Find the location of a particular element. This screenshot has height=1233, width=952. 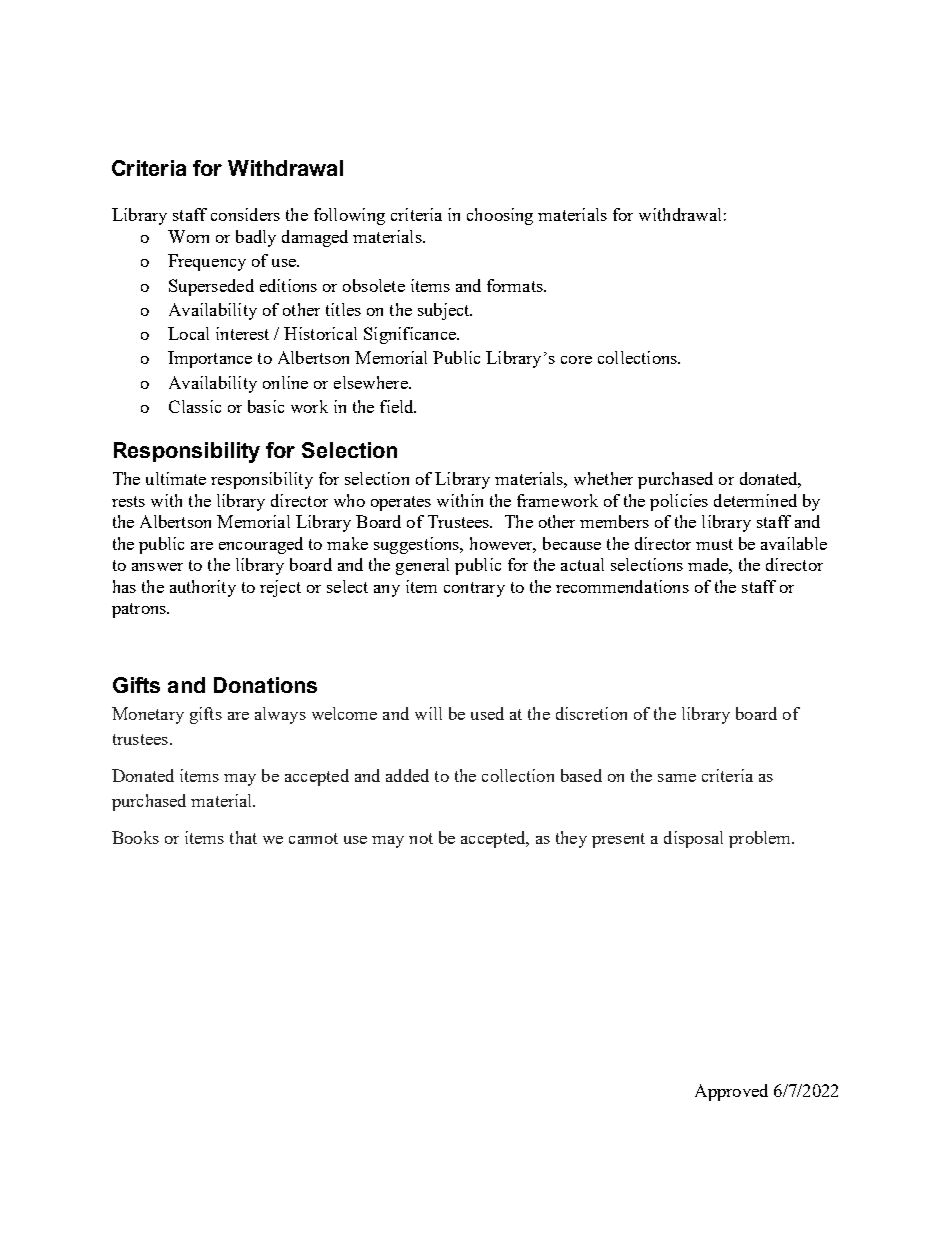

that is located at coordinates (243, 837).
